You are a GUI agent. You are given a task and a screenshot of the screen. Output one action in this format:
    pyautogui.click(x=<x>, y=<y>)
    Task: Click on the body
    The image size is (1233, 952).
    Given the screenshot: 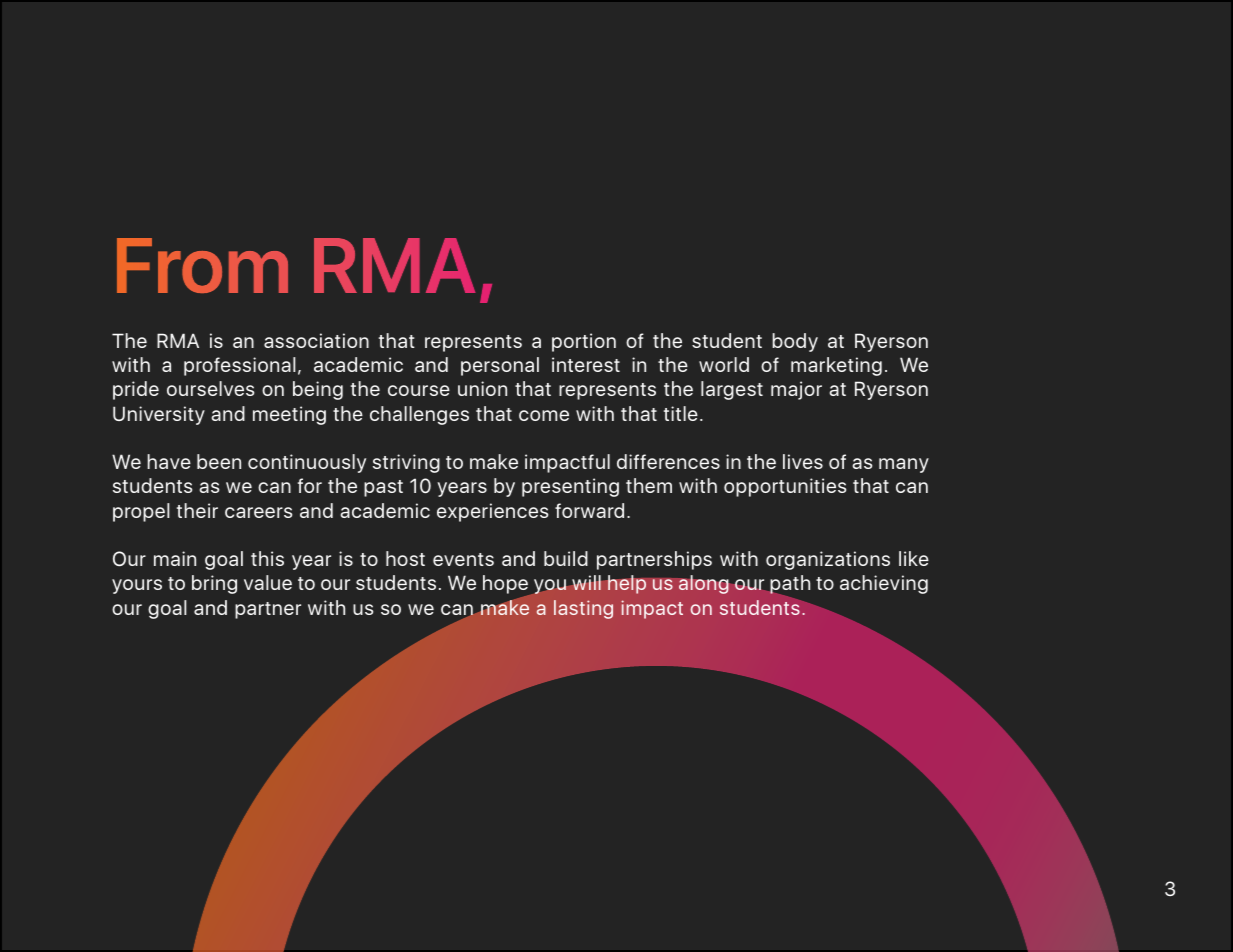 What is the action you would take?
    pyautogui.click(x=795, y=342)
